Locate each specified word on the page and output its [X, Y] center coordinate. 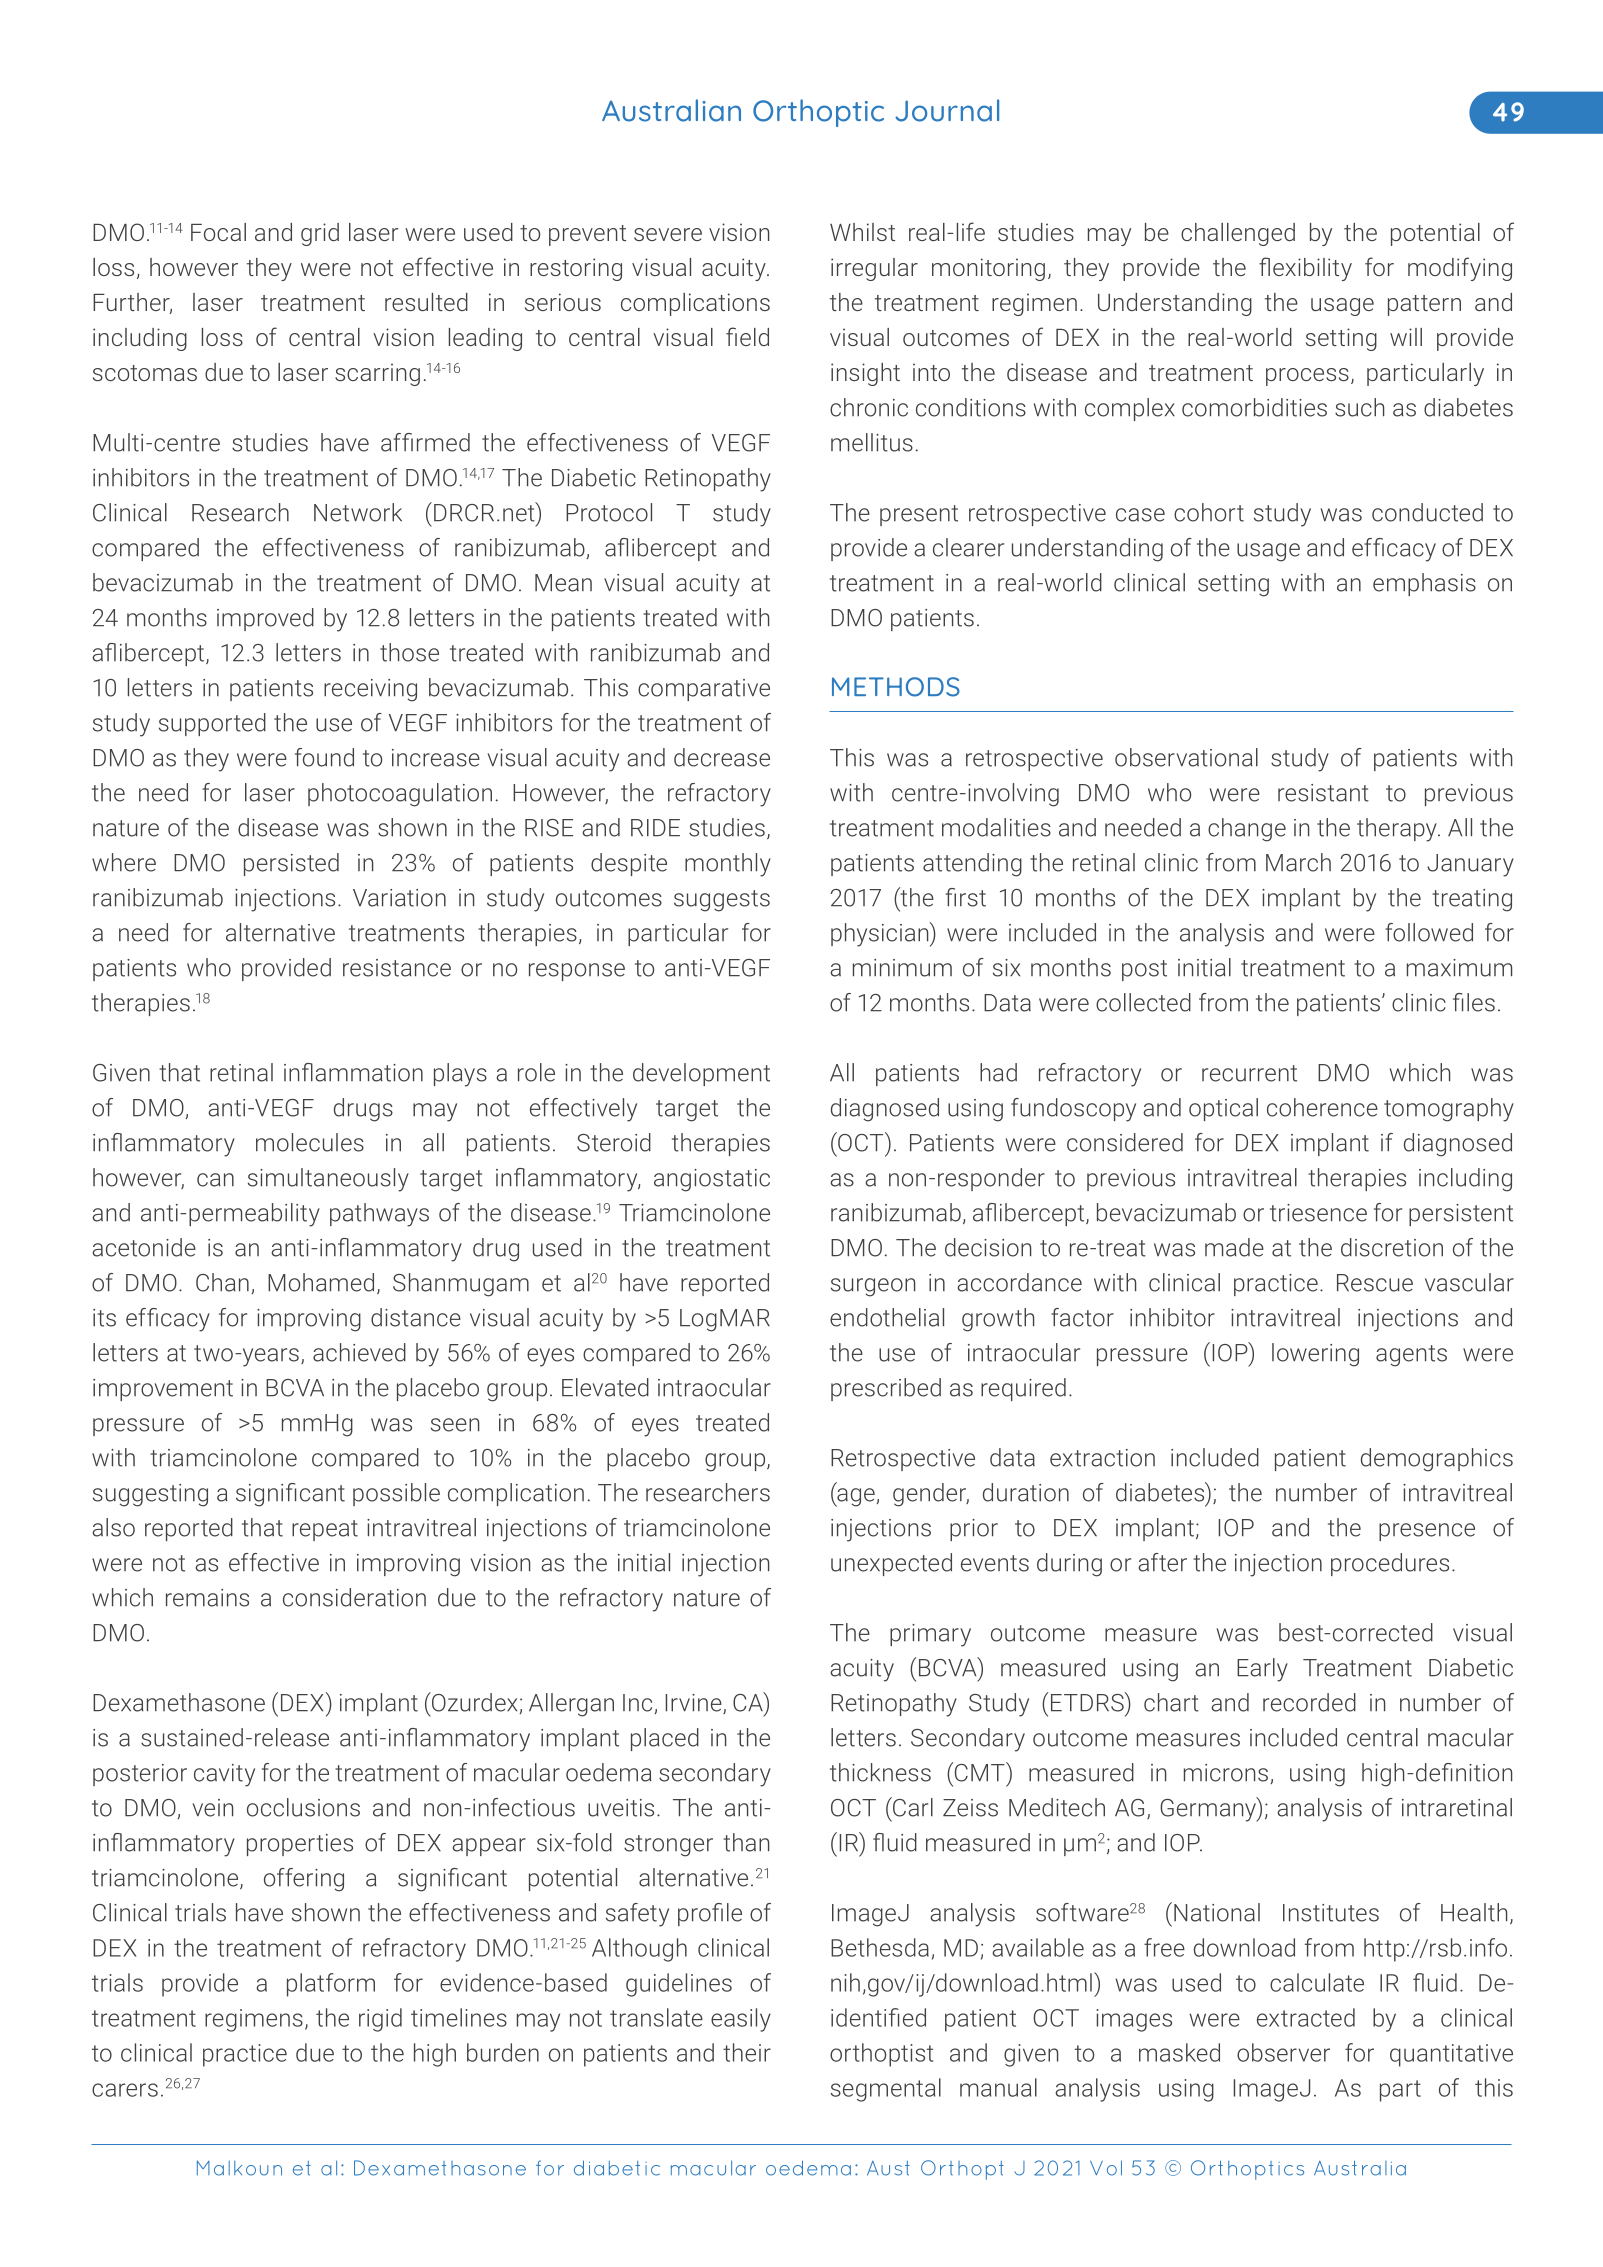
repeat [325, 1530]
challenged [1238, 234]
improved [265, 619]
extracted [1306, 2017]
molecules [310, 1142]
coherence [1322, 1107]
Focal [218, 232]
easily [741, 2020]
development [701, 1074]
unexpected [891, 1564]
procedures [1390, 1564]
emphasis [1424, 584]
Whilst [862, 232]
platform [331, 1985]
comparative [704, 690]
